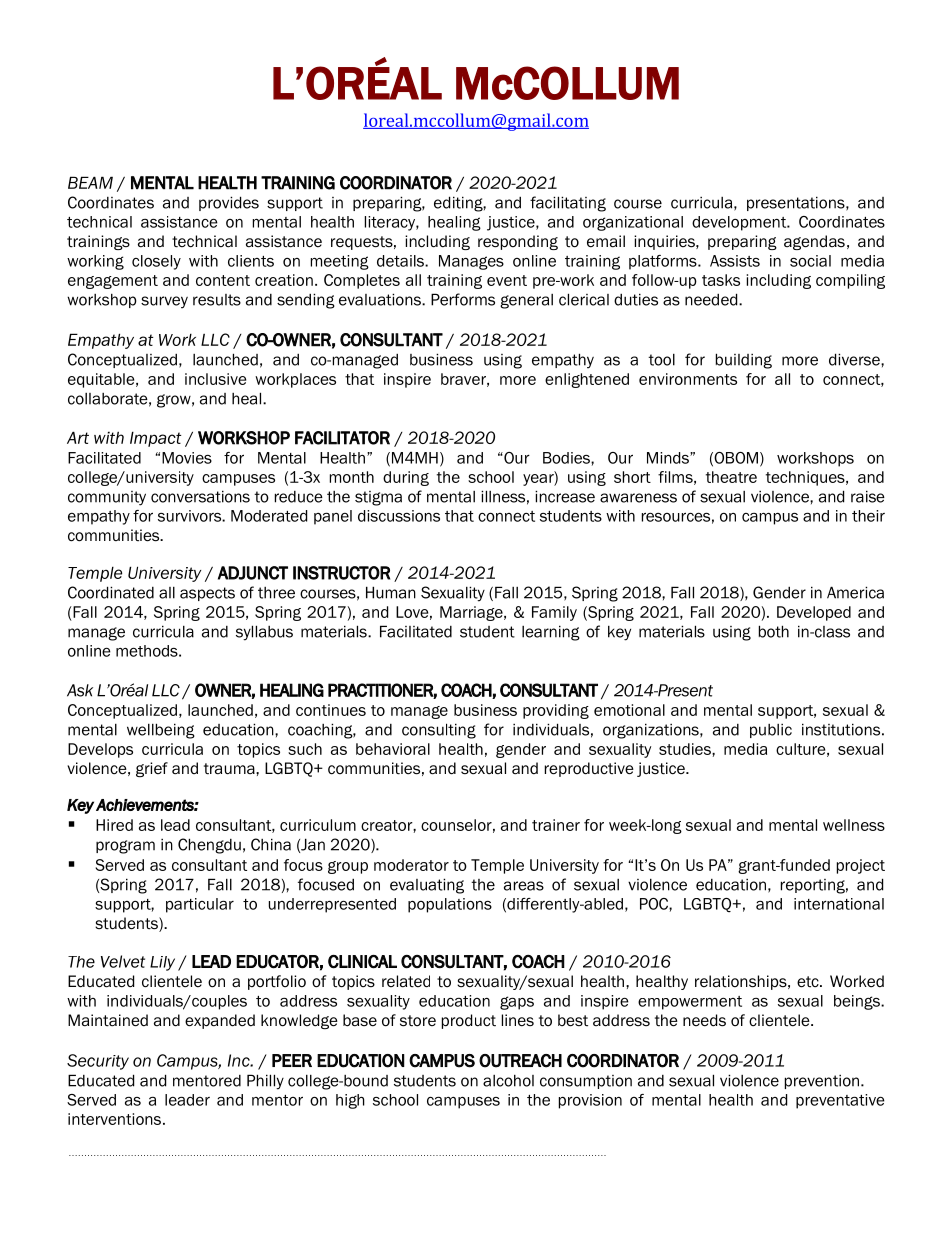 The width and height of the screenshot is (952, 1233). I want to click on learning, so click(551, 633).
